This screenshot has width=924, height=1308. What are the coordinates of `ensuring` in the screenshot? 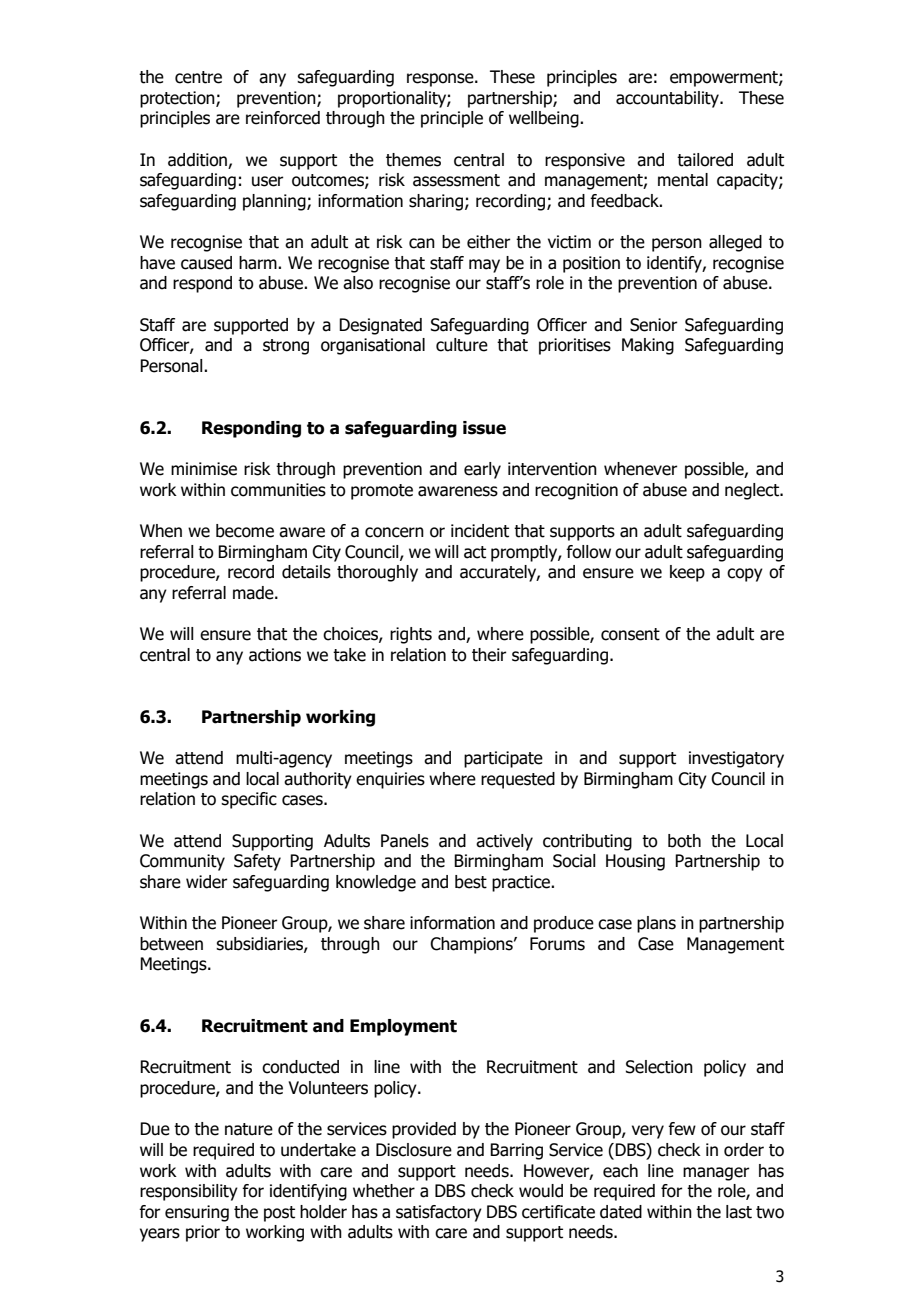 It's located at (197, 1213).
